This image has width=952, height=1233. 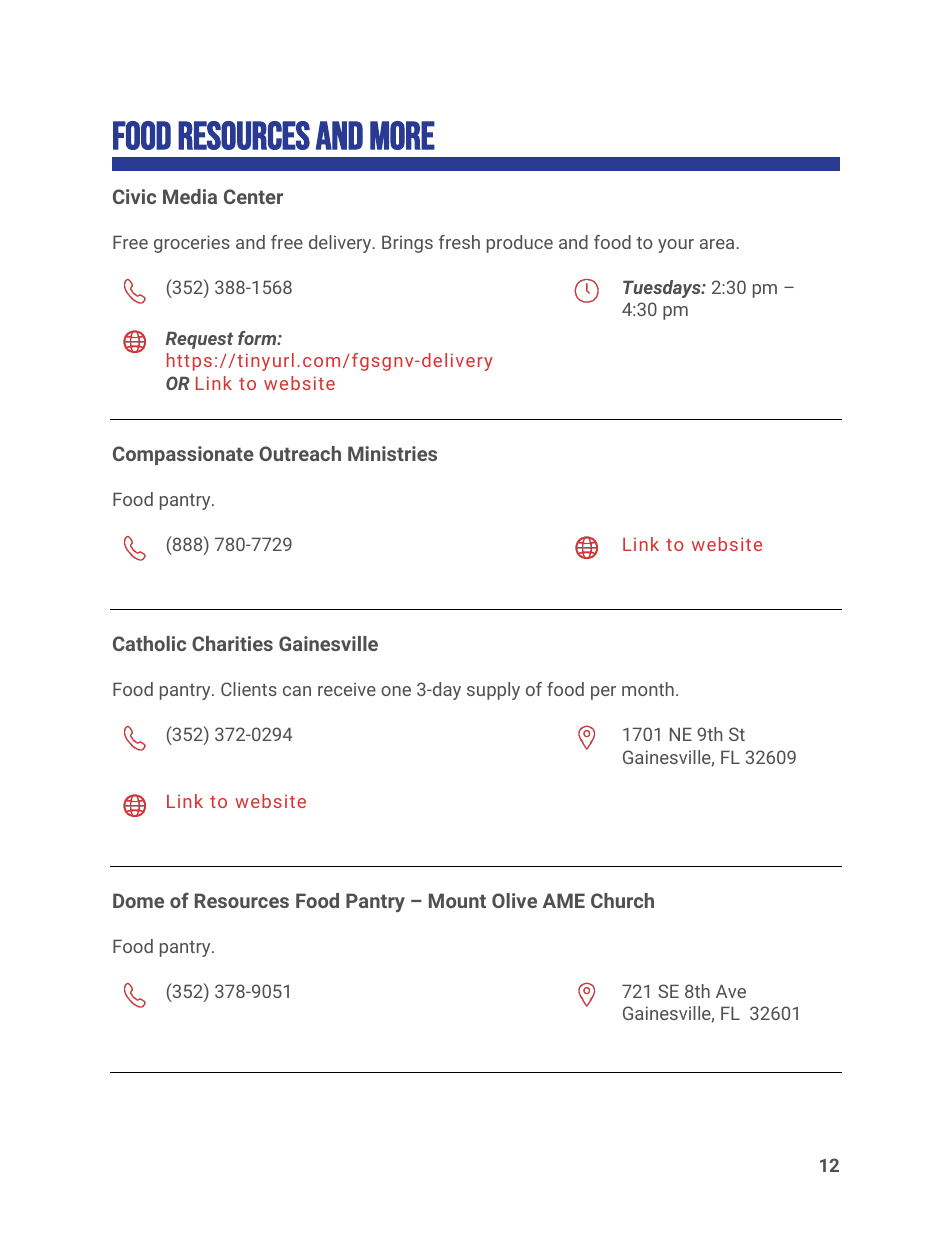 I want to click on your, so click(x=676, y=246).
